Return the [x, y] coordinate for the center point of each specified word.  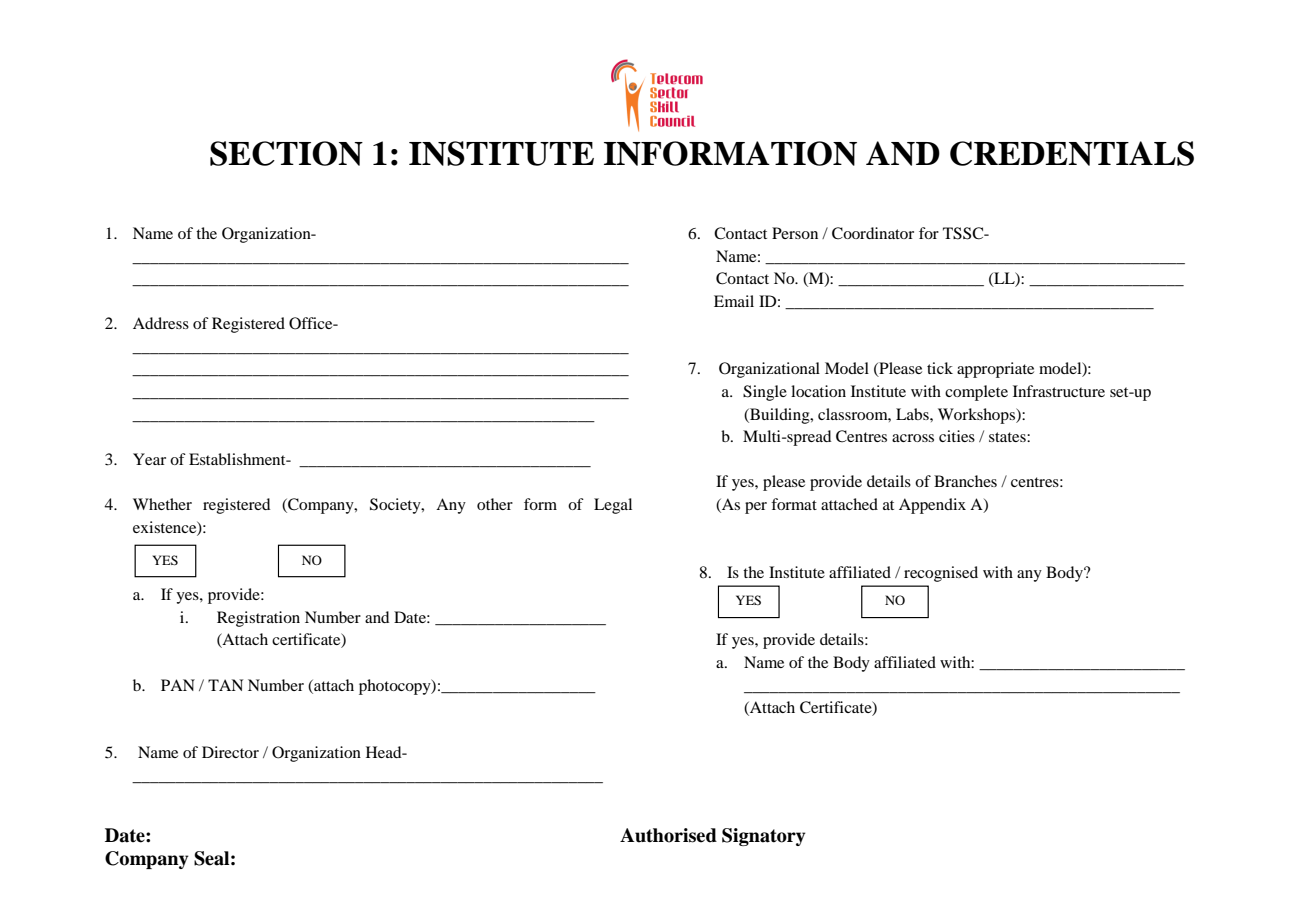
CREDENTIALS [1072, 153]
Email [734, 301]
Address [161, 323]
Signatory [764, 837]
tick [940, 368]
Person [795, 233]
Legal [613, 506]
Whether [162, 504]
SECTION [286, 153]
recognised [941, 574]
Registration [258, 619]
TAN [225, 685]
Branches [965, 481]
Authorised [668, 835]
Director [230, 752]
